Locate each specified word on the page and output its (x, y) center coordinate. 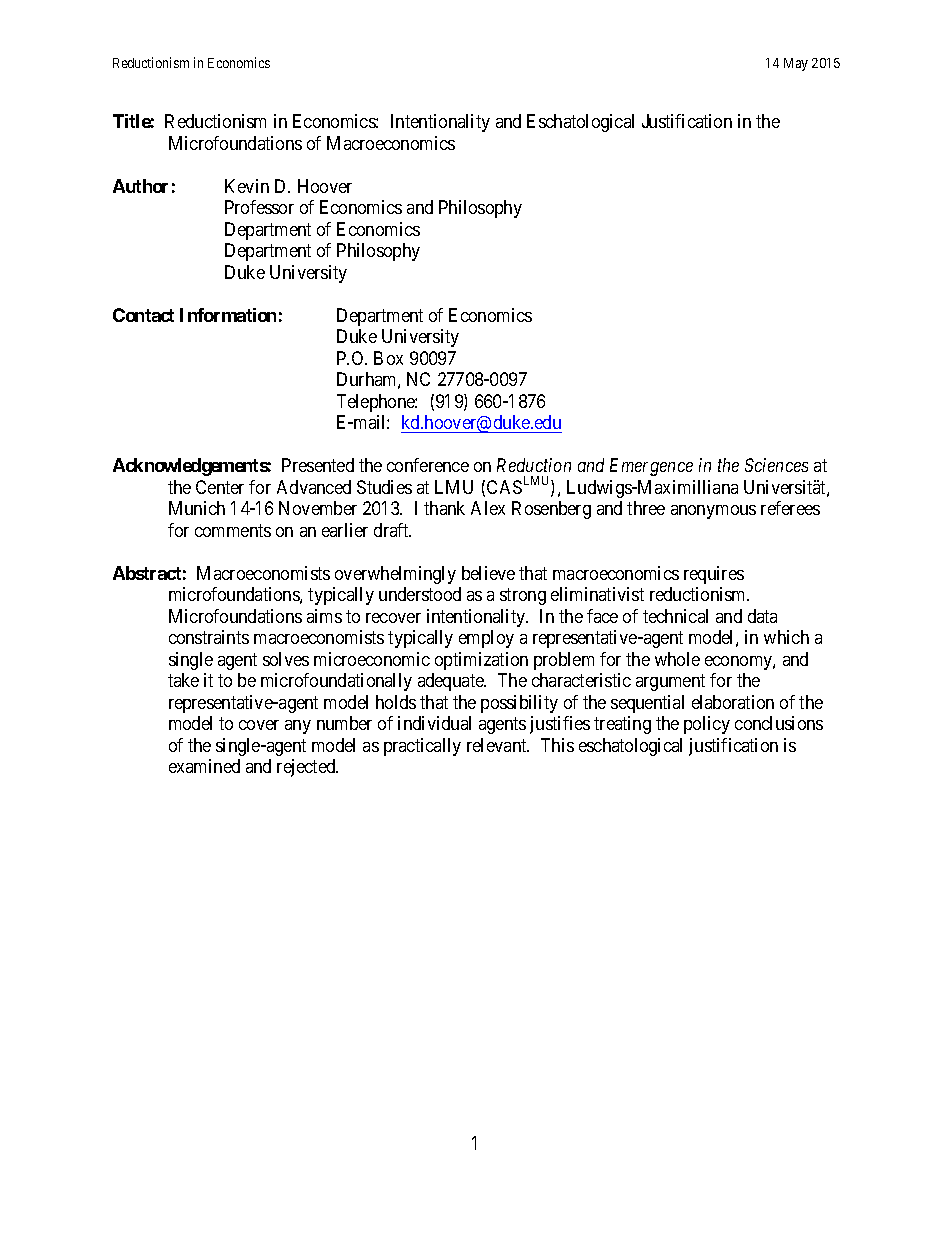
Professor (259, 207)
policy (707, 725)
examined (204, 766)
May (796, 64)
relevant (498, 745)
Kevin (247, 186)
